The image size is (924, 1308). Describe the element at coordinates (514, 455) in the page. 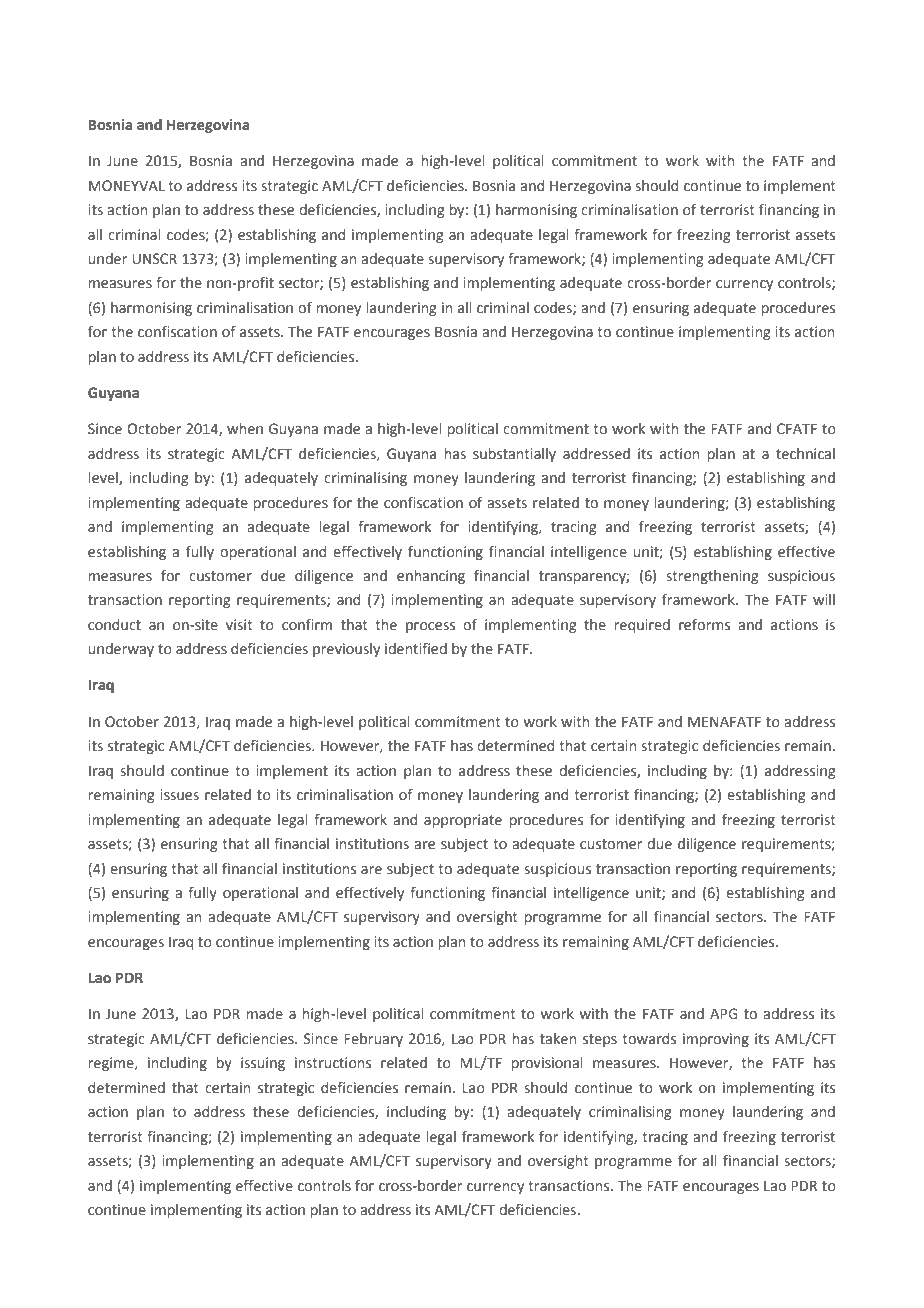

I see `substantially` at that location.
